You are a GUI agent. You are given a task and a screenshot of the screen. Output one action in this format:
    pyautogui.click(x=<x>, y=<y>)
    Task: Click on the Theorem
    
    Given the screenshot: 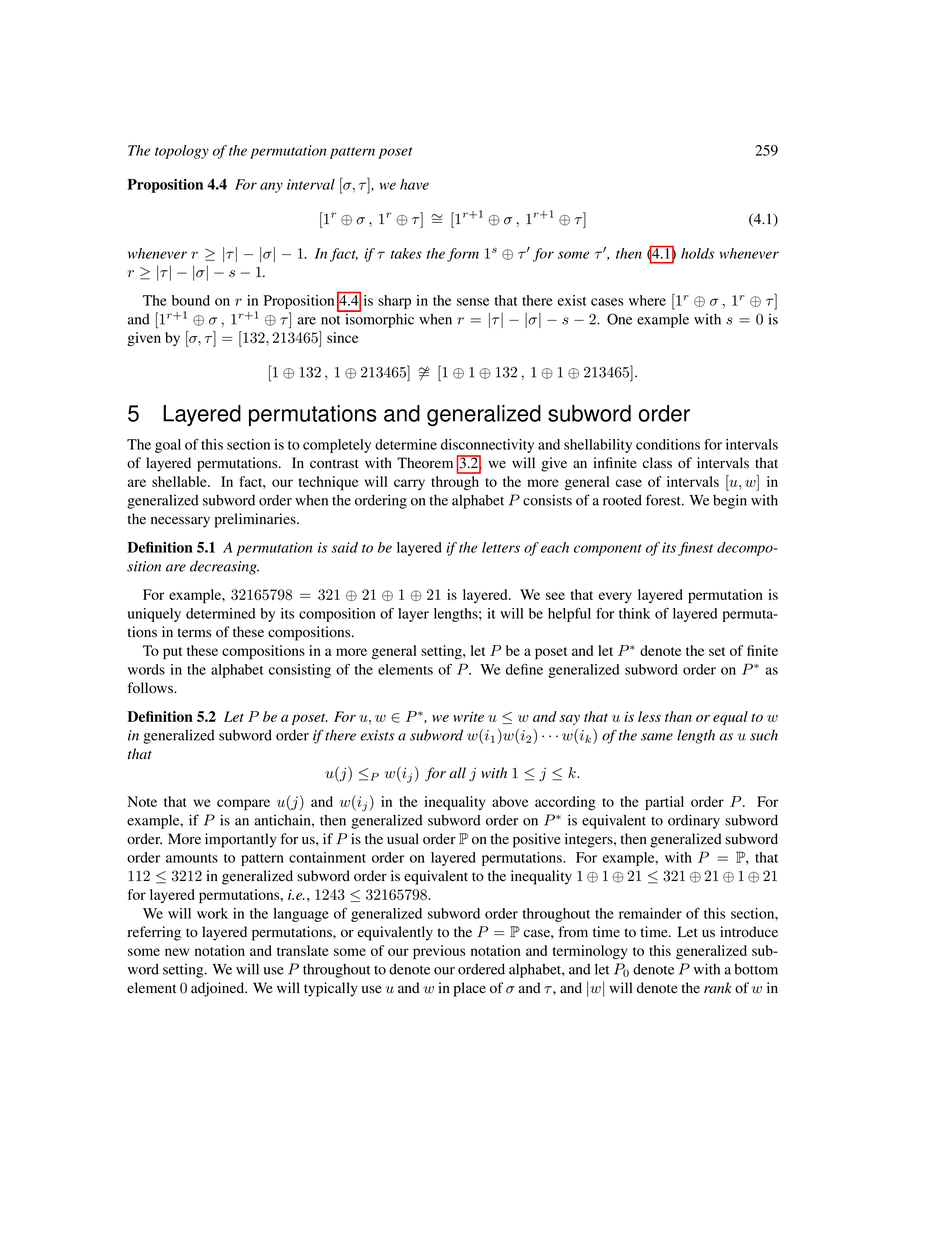 What is the action you would take?
    pyautogui.click(x=425, y=463)
